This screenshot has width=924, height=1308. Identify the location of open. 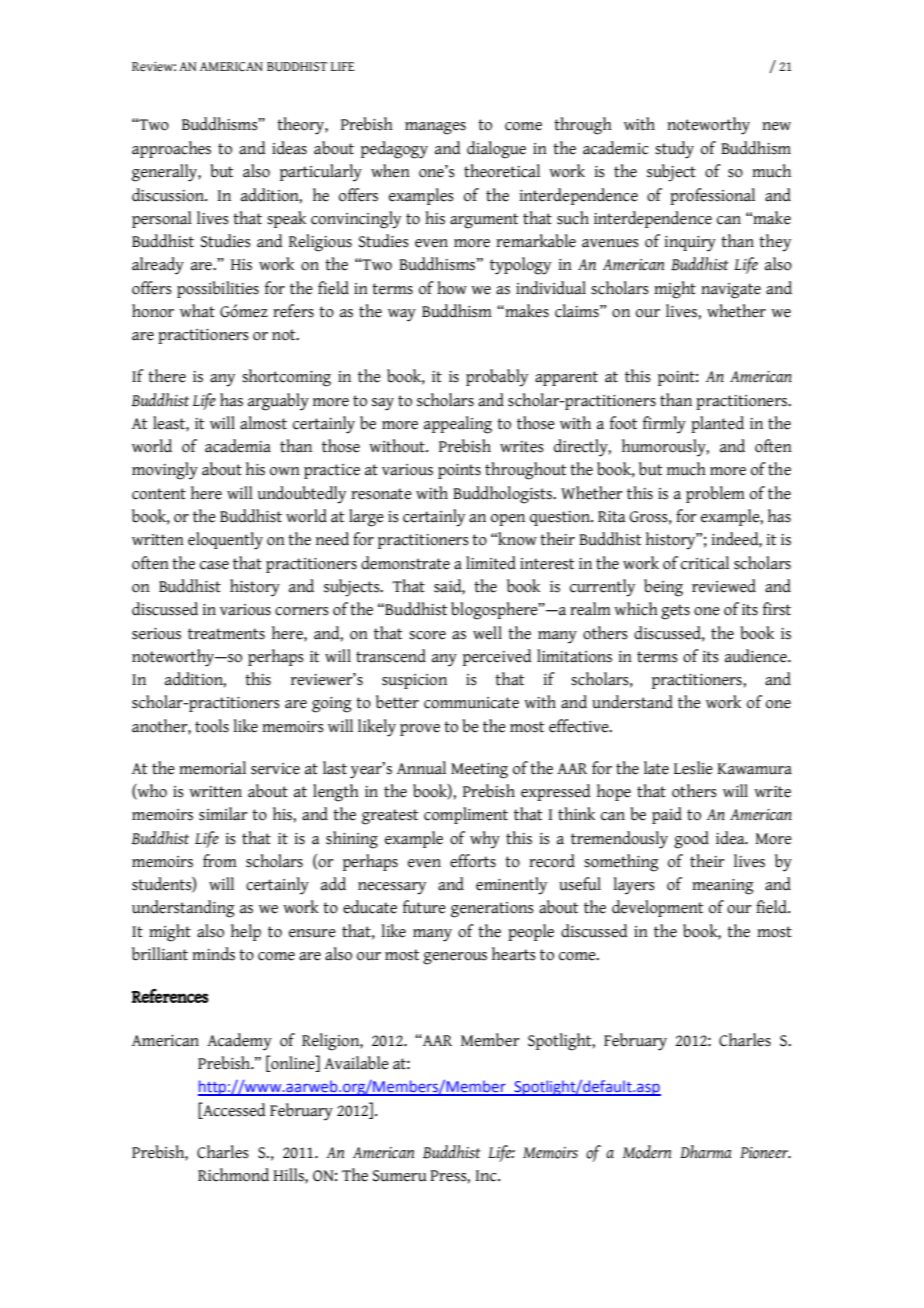
(508, 520).
